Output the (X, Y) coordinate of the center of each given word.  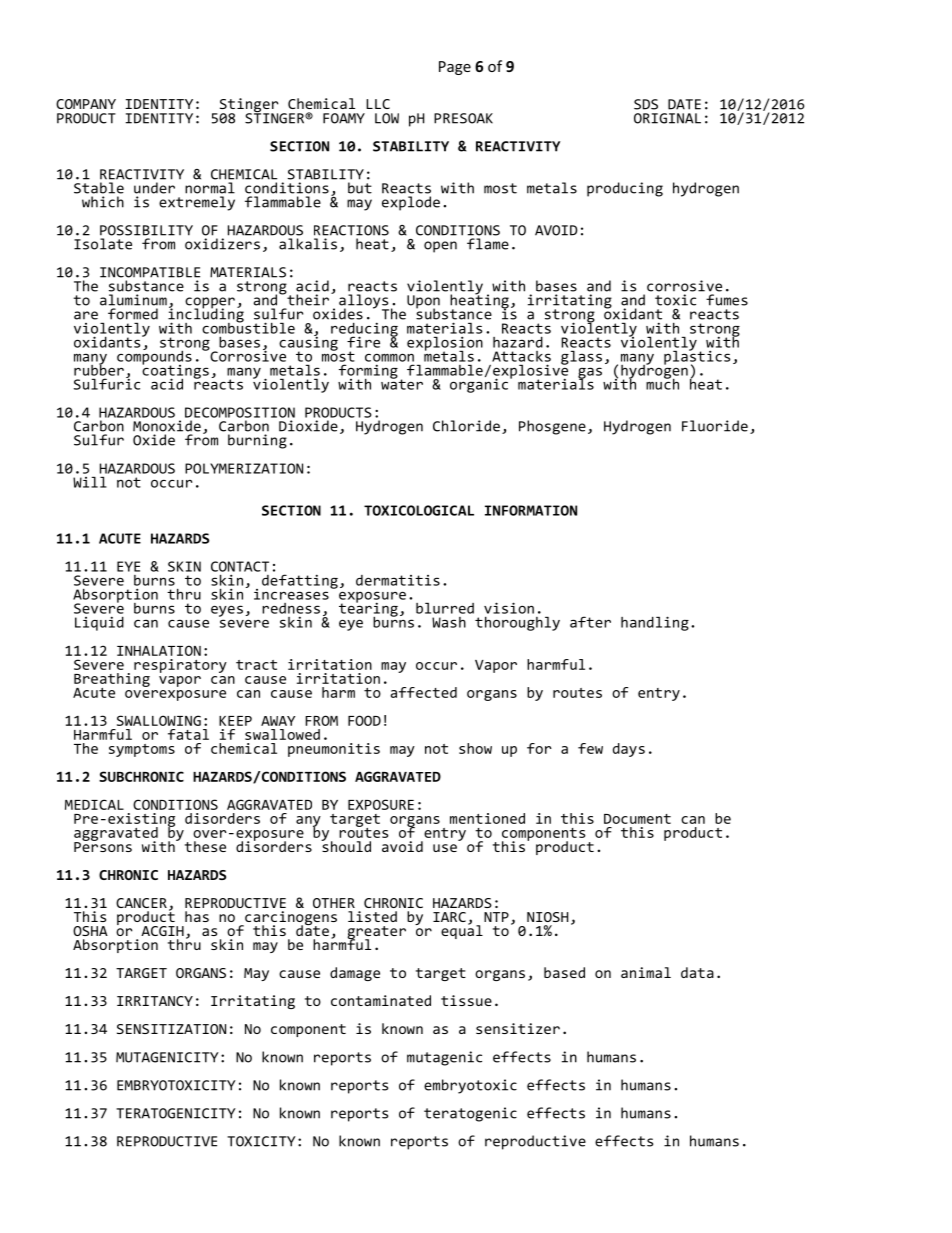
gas (590, 374)
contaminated (381, 1000)
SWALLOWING (159, 720)
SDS (646, 104)
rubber (99, 369)
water (402, 383)
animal (646, 972)
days (629, 750)
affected (424, 692)
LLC (378, 104)
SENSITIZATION (171, 1029)
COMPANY (86, 104)
